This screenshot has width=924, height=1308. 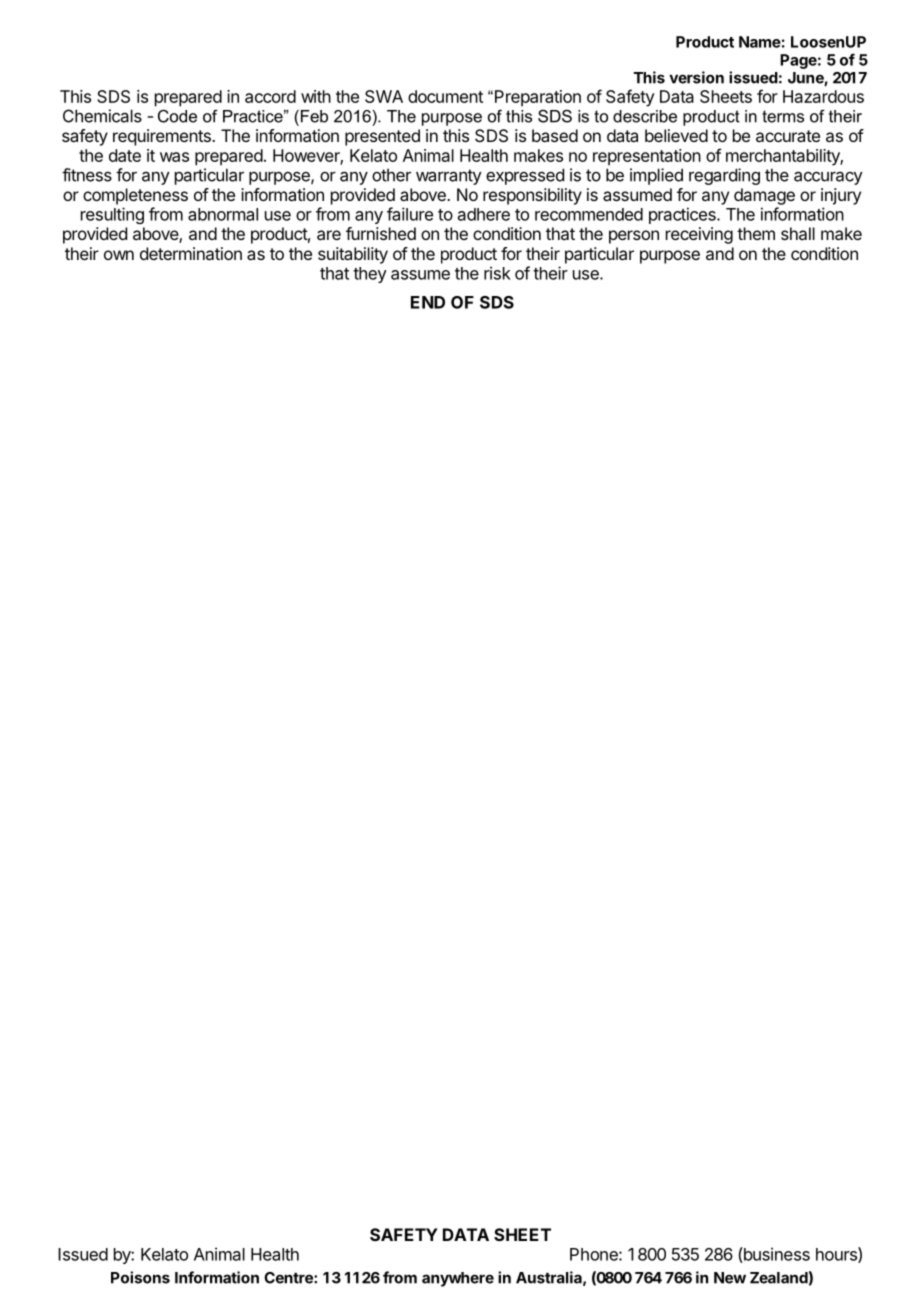 I want to click on Name, so click(x=760, y=42).
